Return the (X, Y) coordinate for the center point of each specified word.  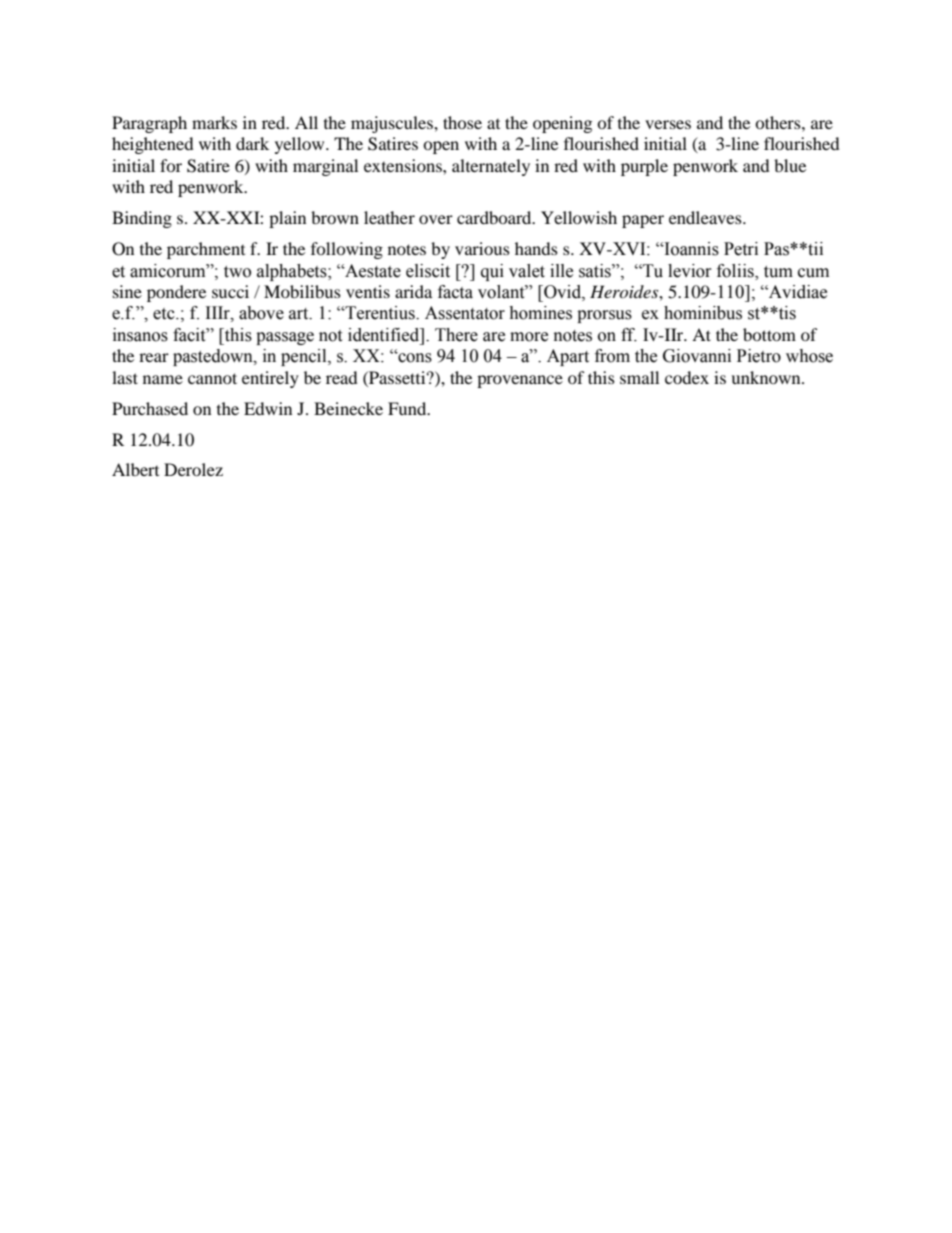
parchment (206, 250)
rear (154, 357)
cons (414, 357)
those (462, 122)
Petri (741, 249)
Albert (135, 469)
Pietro (759, 356)
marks (214, 122)
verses (668, 124)
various (482, 248)
